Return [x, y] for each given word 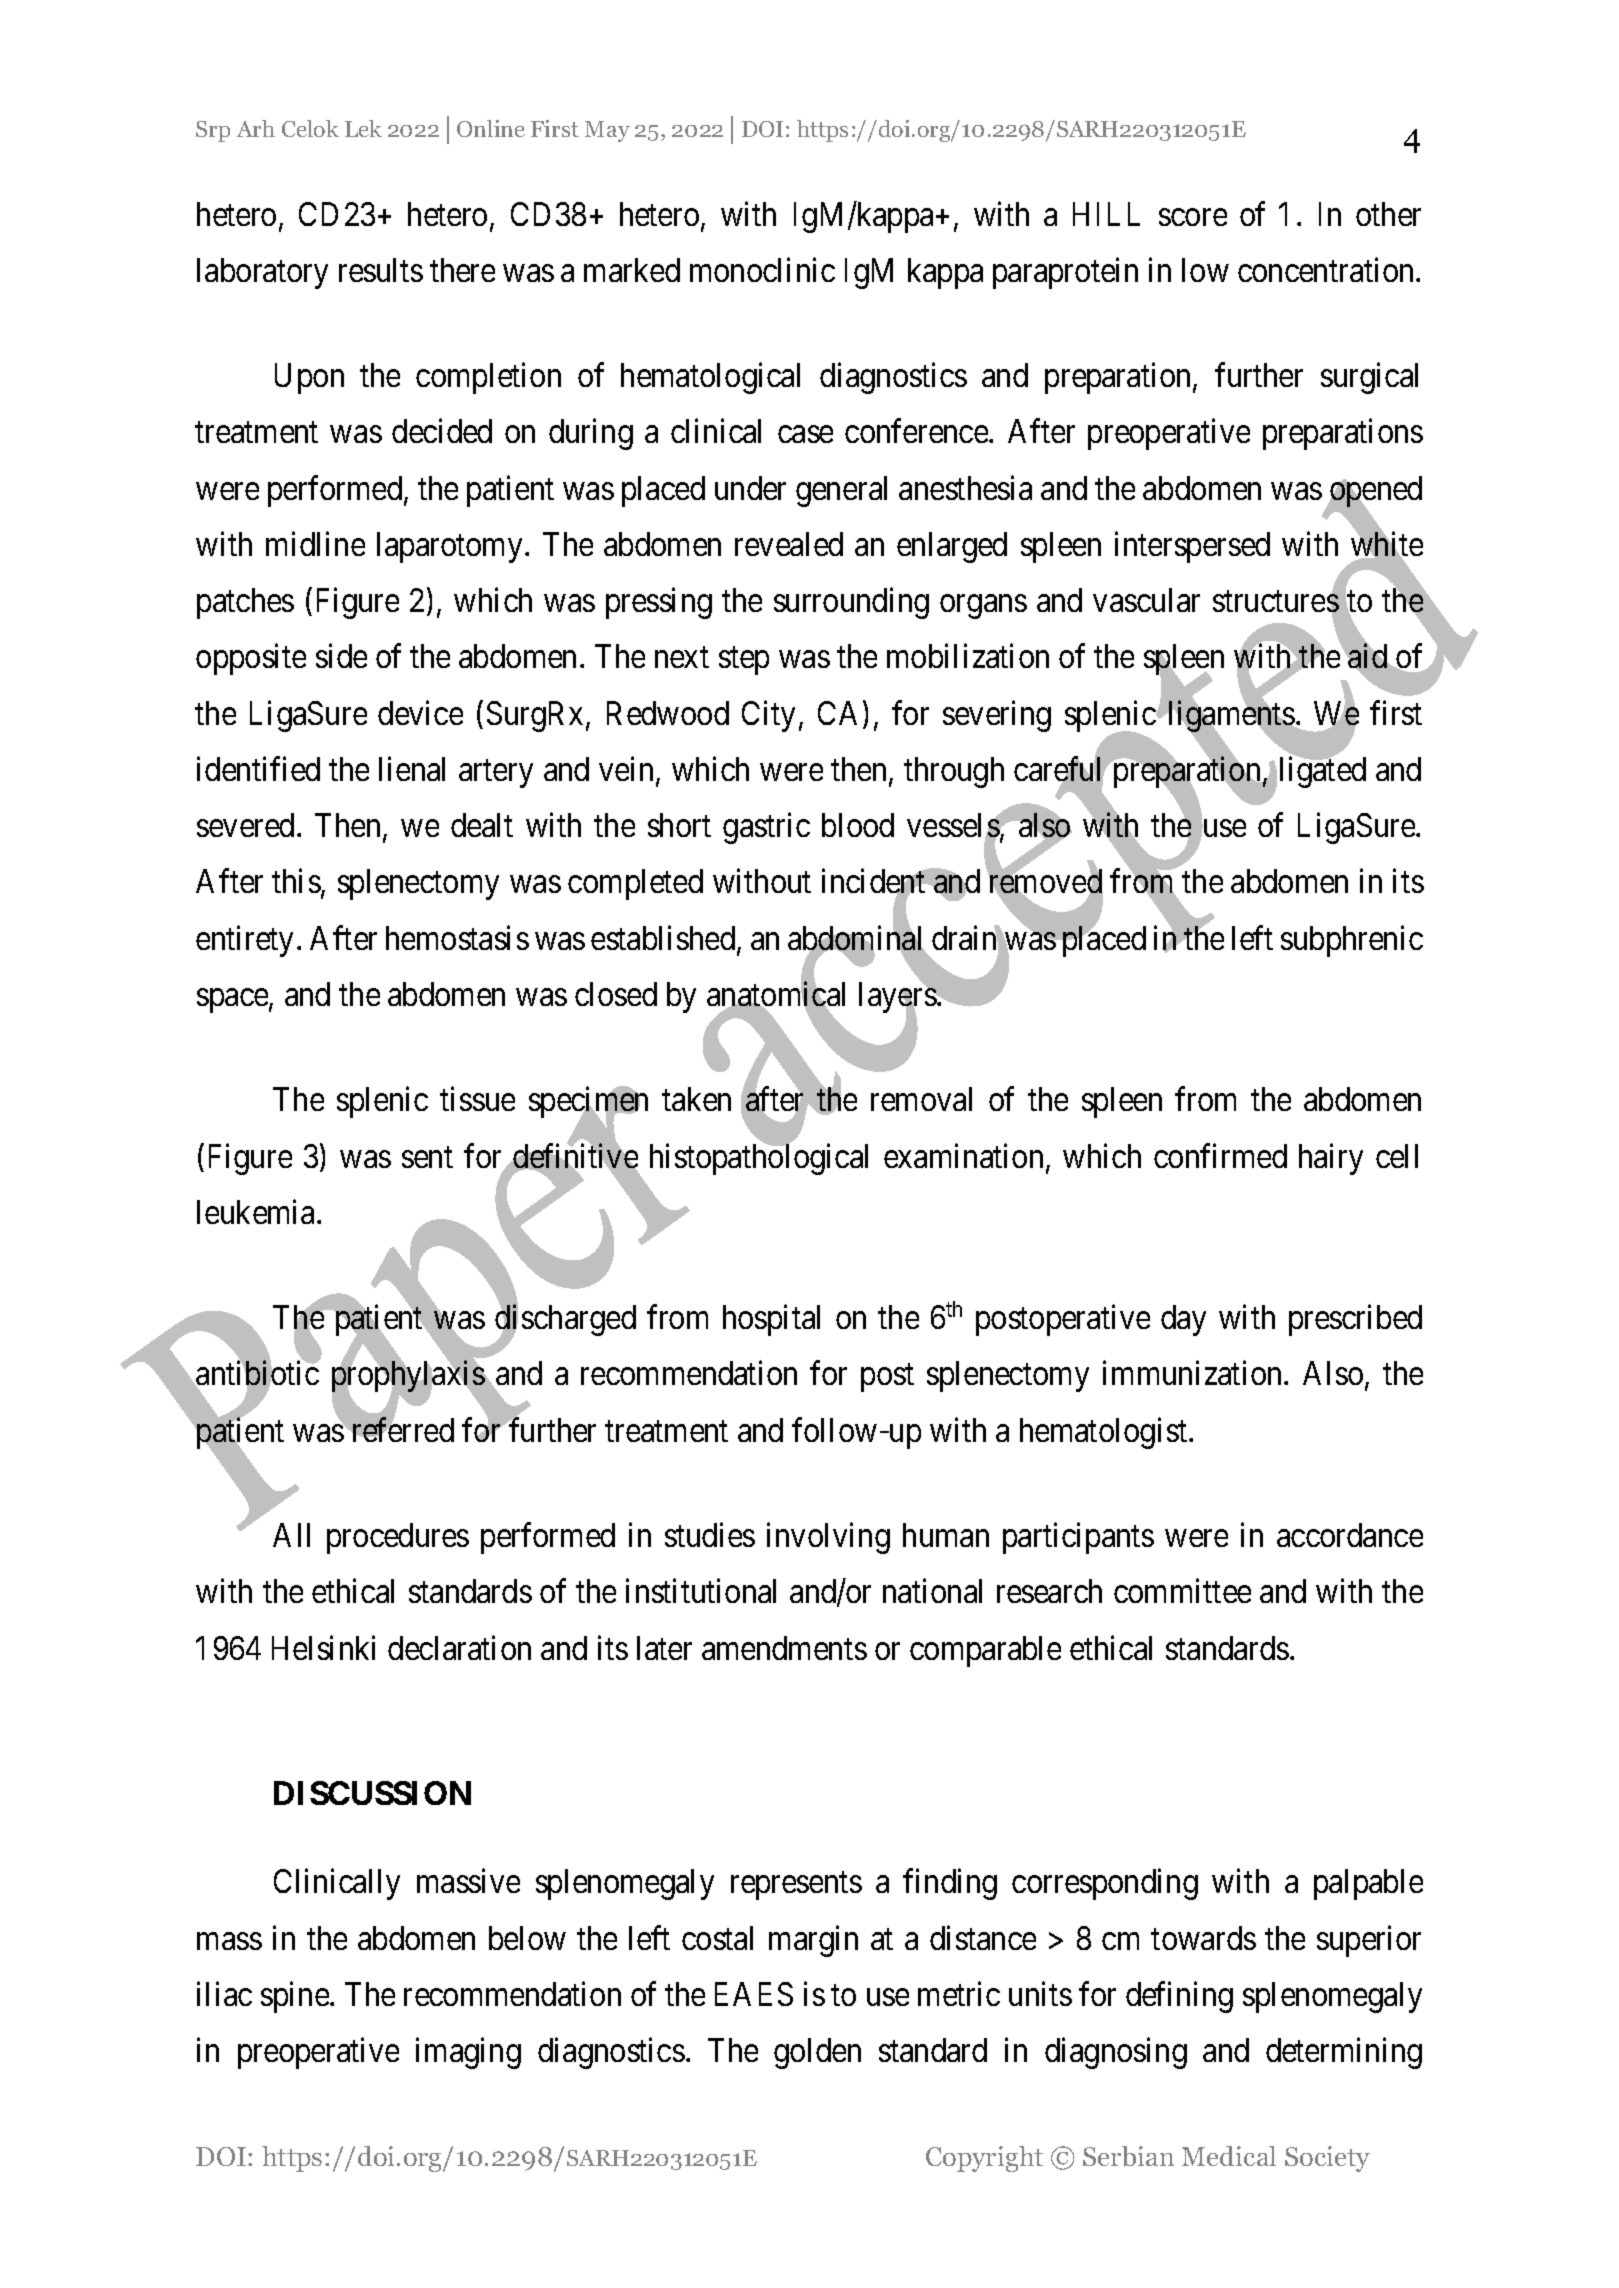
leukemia [257, 1212]
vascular [1146, 600]
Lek [363, 128]
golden [817, 2053]
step [744, 661]
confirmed [1220, 1155]
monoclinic [762, 269]
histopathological [759, 1159]
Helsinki [323, 1647]
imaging [468, 2053]
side [341, 656]
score [1193, 217]
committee [1182, 1591]
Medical [1229, 2156]
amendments [784, 1648]
